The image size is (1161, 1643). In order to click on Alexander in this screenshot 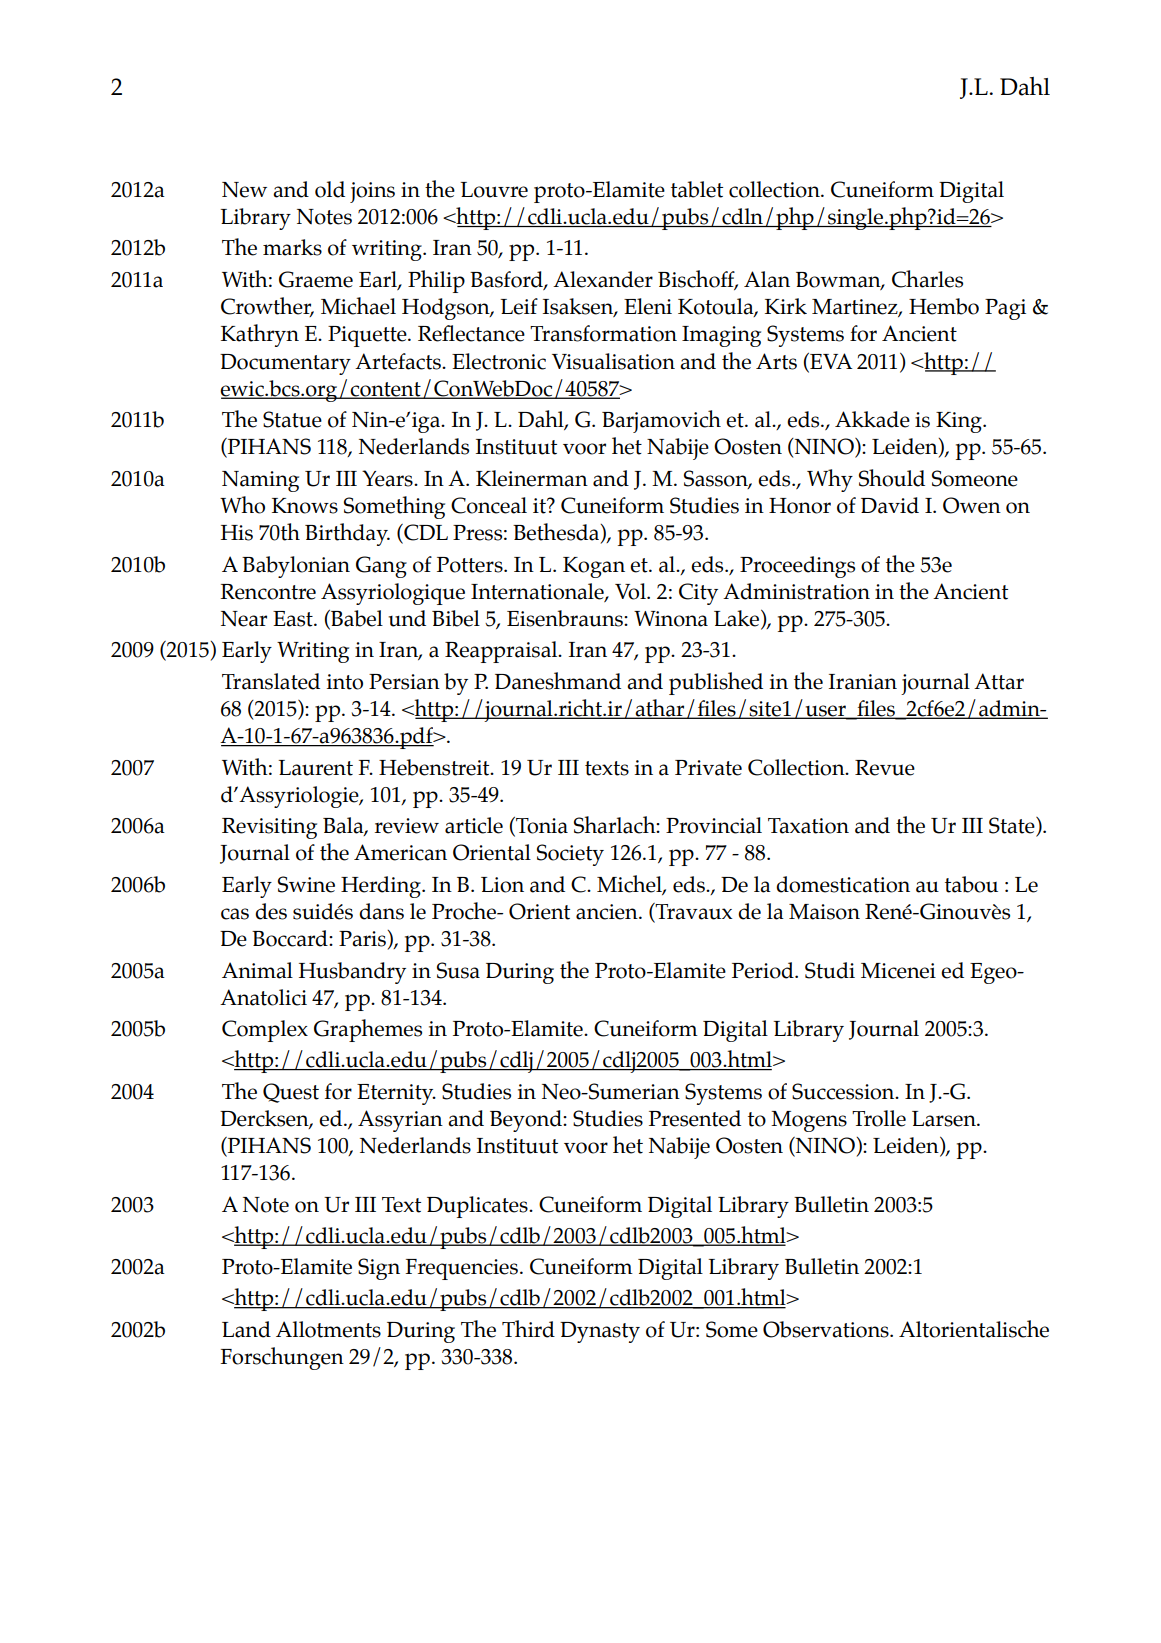, I will do `click(603, 279)`.
